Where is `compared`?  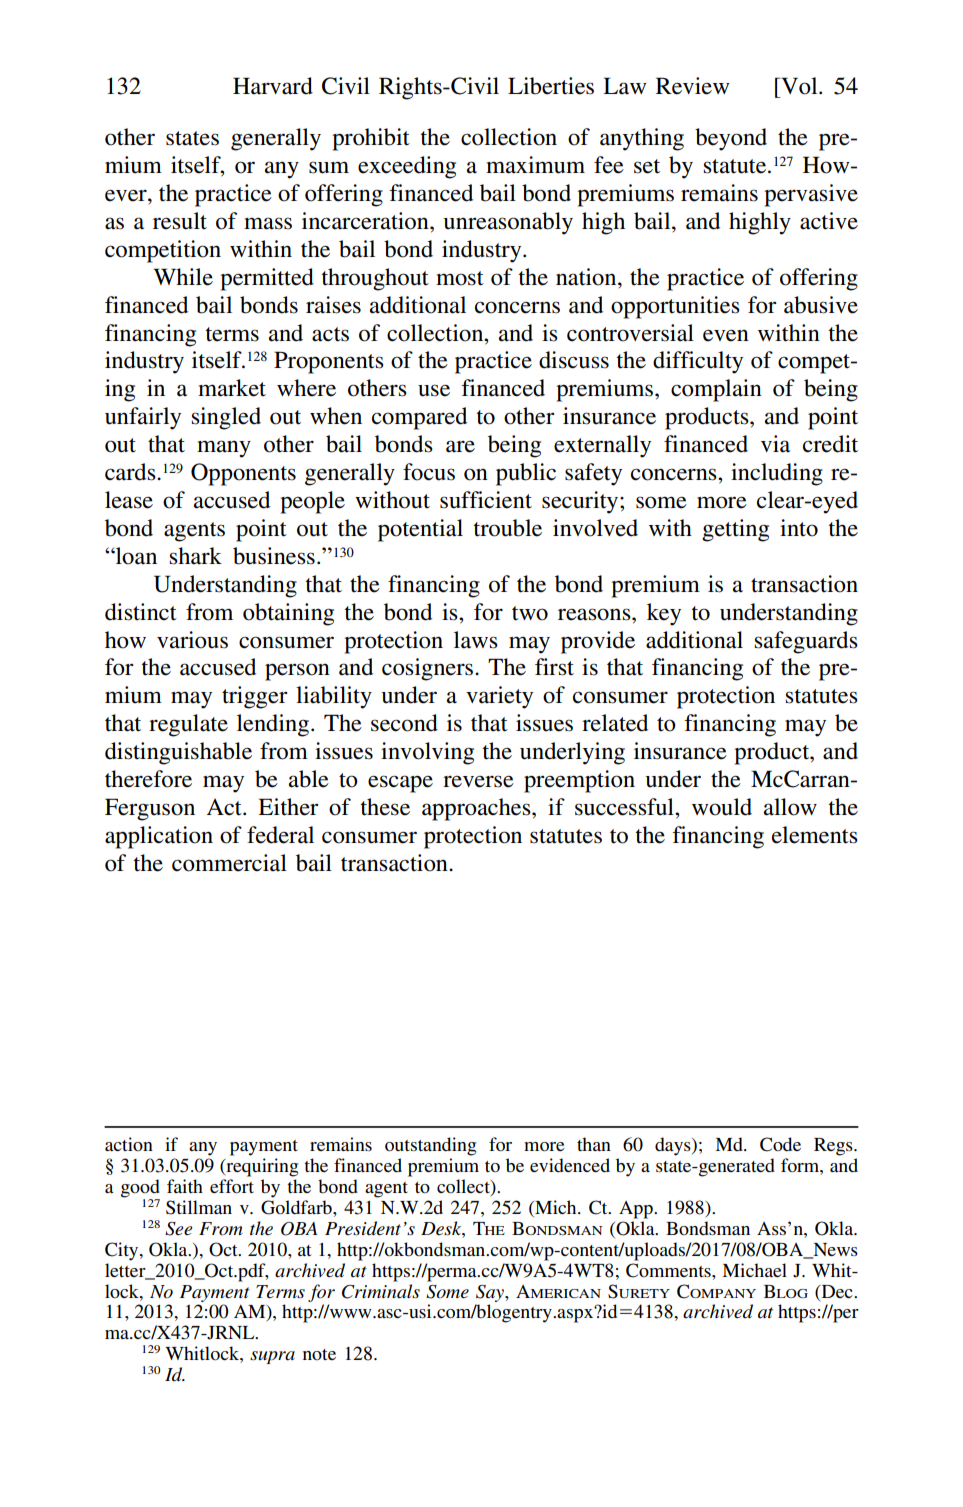
compared is located at coordinates (419, 418).
